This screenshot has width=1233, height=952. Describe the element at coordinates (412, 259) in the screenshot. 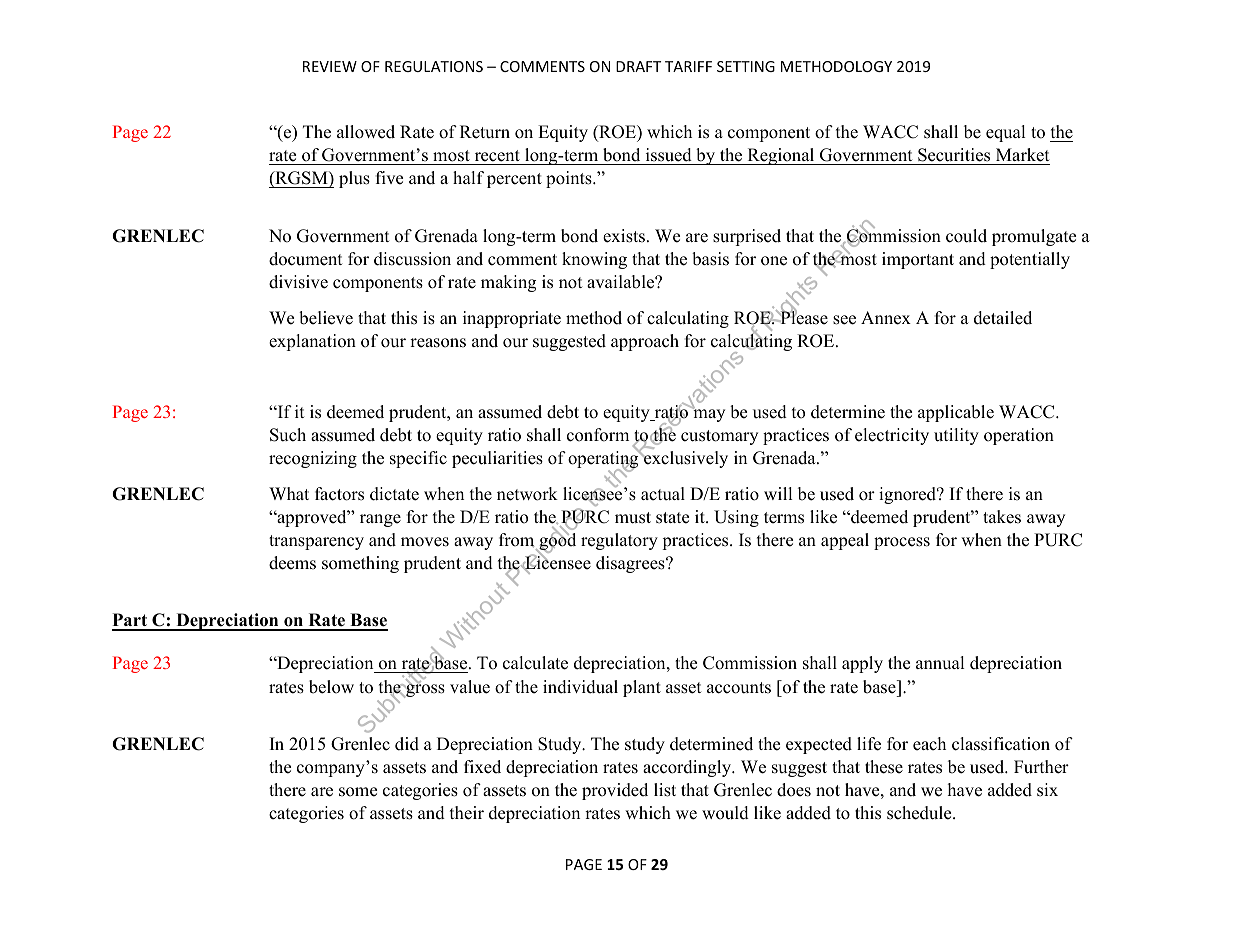

I see `discussion` at that location.
